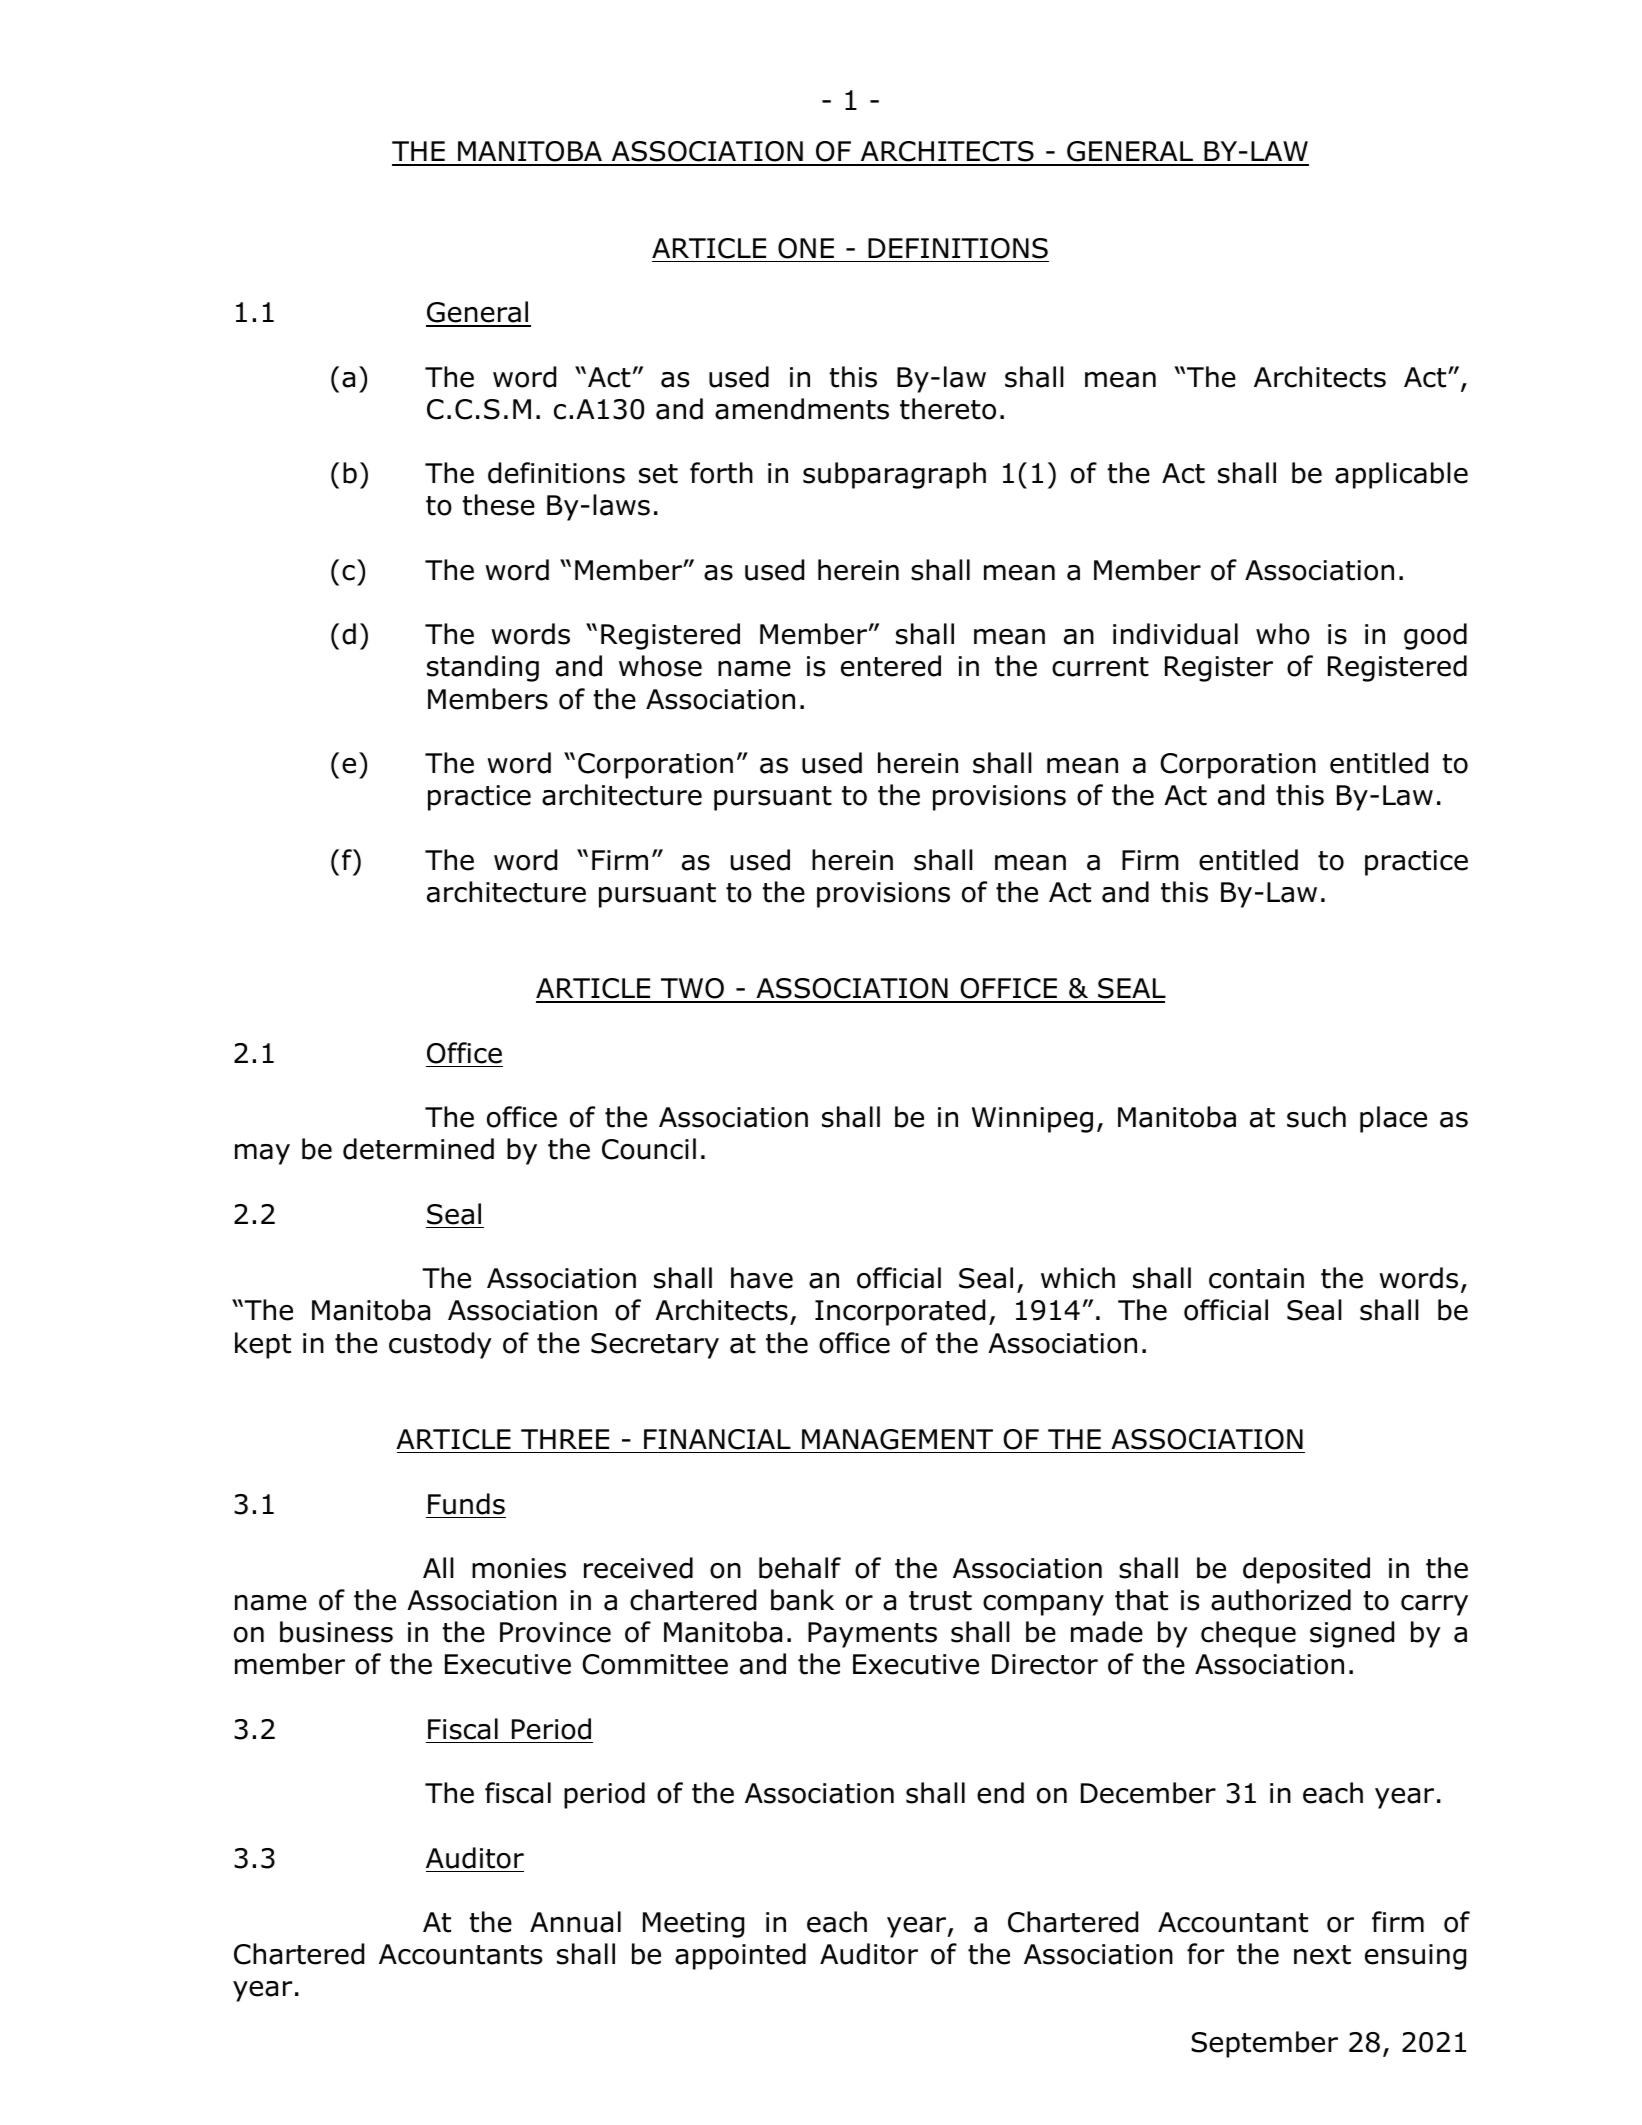  I want to click on these, so click(499, 505).
